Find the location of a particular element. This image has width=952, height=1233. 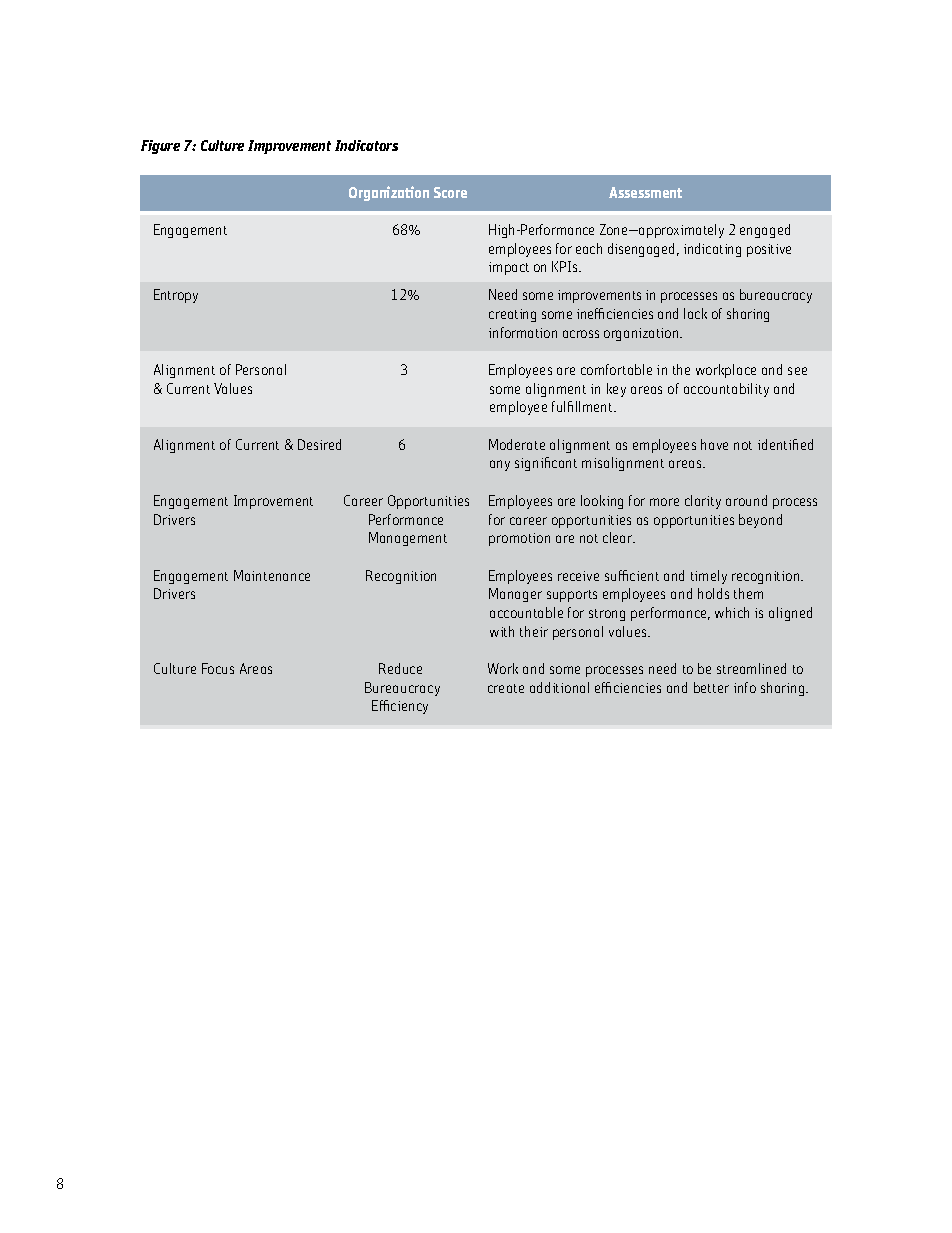

Focus is located at coordinates (218, 668).
